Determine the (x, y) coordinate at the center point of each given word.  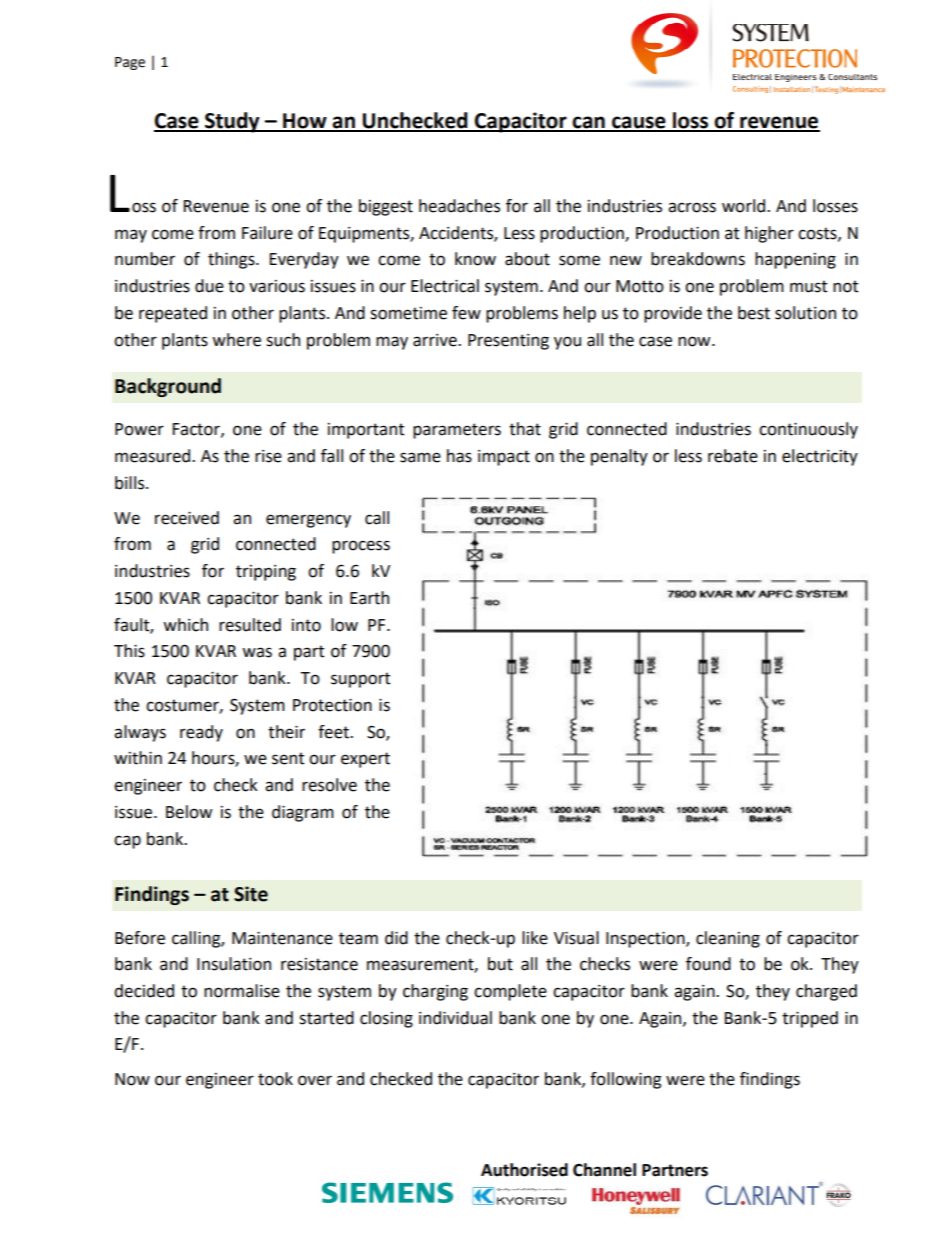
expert (365, 760)
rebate (733, 456)
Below (189, 812)
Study (232, 122)
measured (154, 456)
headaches (459, 206)
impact (504, 458)
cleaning (728, 939)
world (743, 206)
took (275, 1079)
